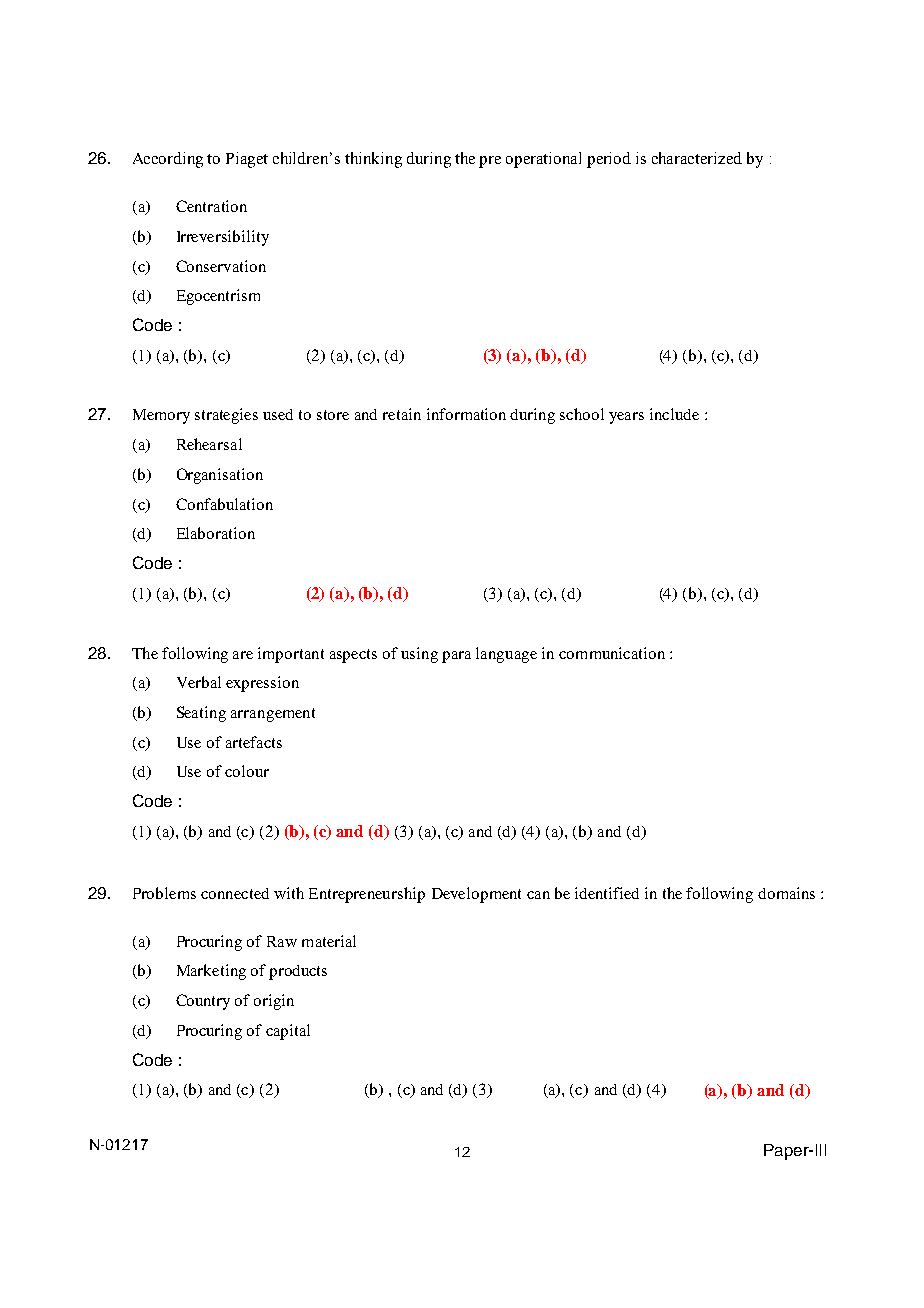  What do you see at coordinates (476, 895) in the document?
I see `Development` at bounding box center [476, 895].
